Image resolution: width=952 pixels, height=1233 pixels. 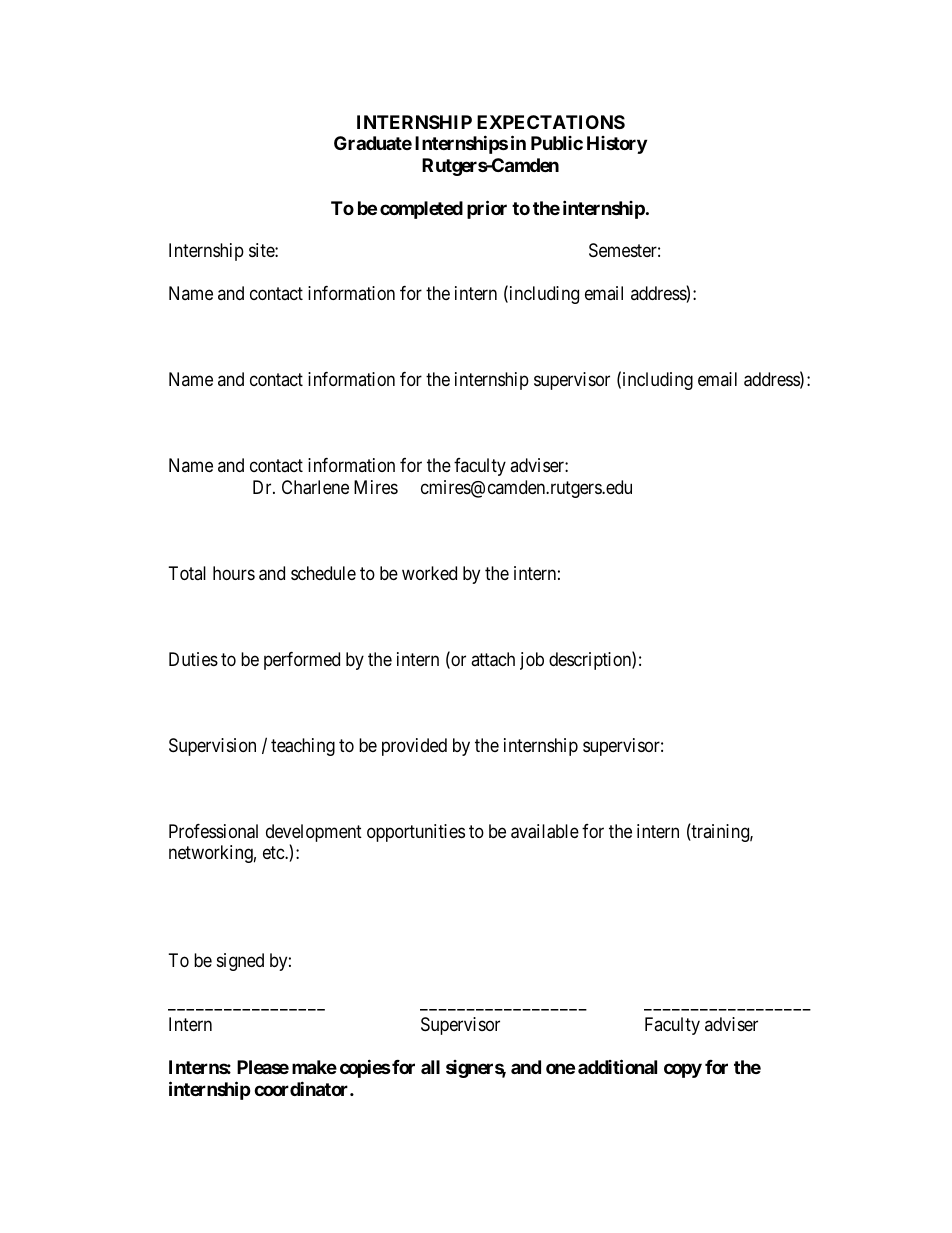 What do you see at coordinates (545, 831) in the screenshot?
I see `available` at bounding box center [545, 831].
